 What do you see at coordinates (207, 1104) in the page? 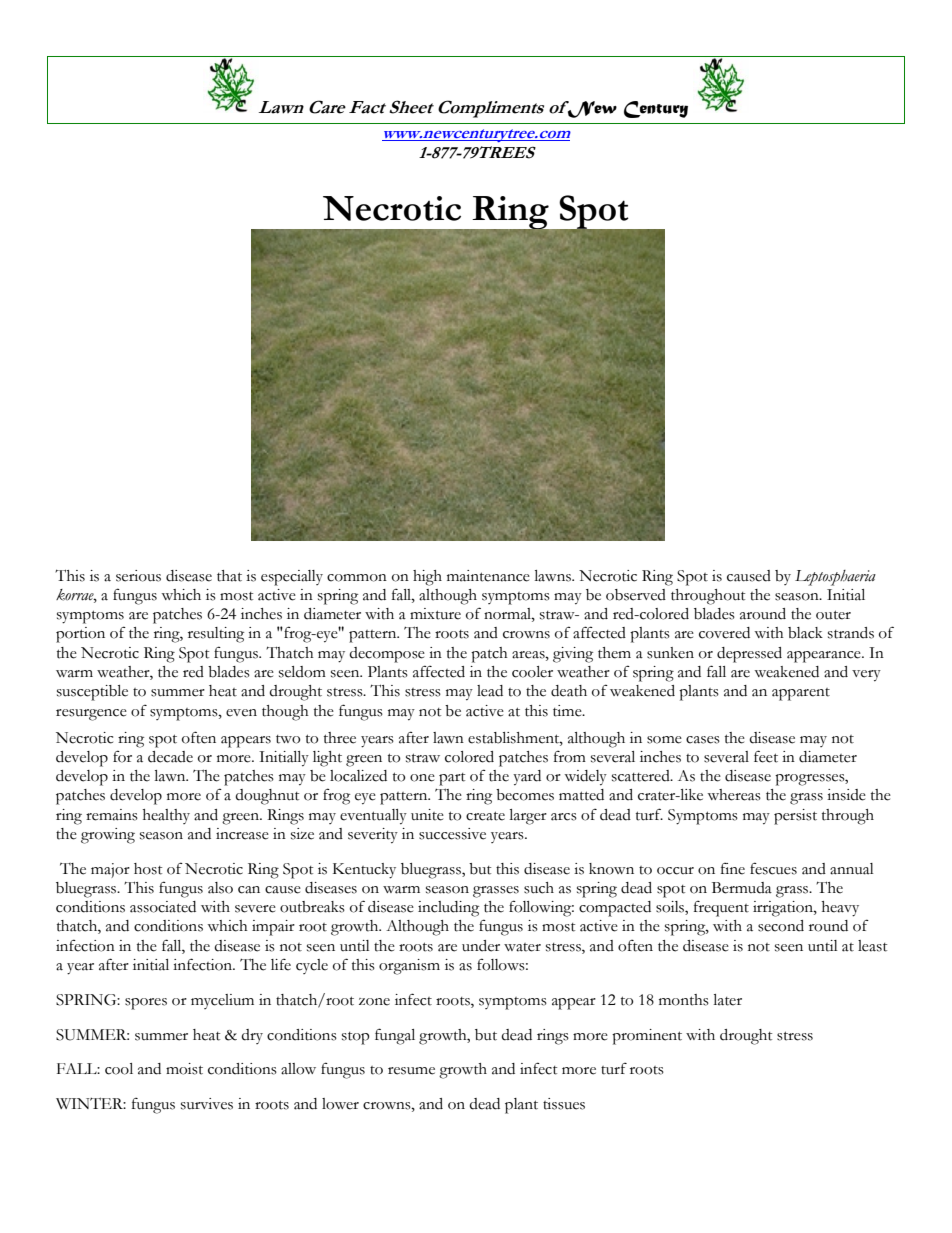
I see `survives` at bounding box center [207, 1104].
